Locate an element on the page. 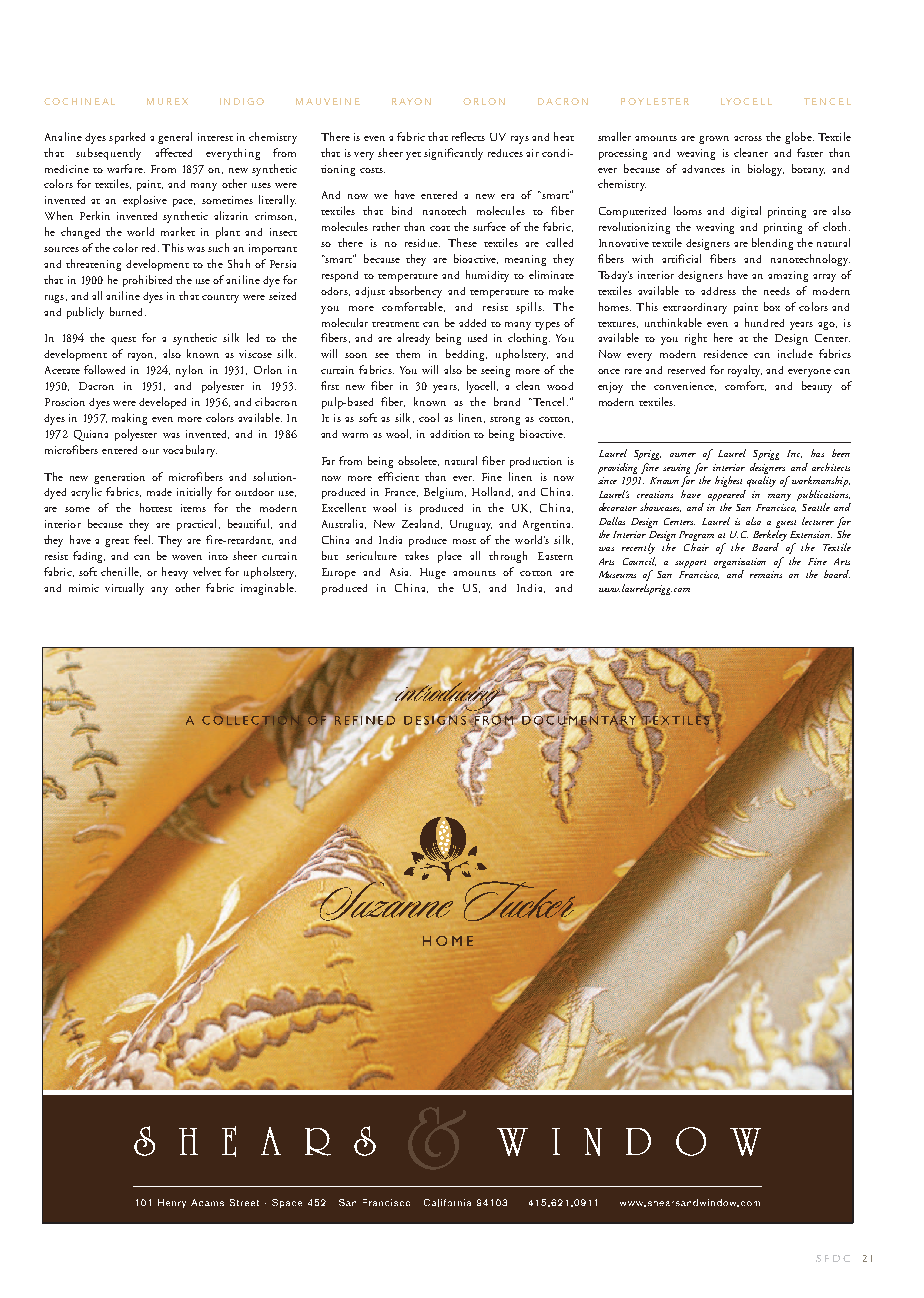 The image size is (924, 1298). across is located at coordinates (748, 138).
